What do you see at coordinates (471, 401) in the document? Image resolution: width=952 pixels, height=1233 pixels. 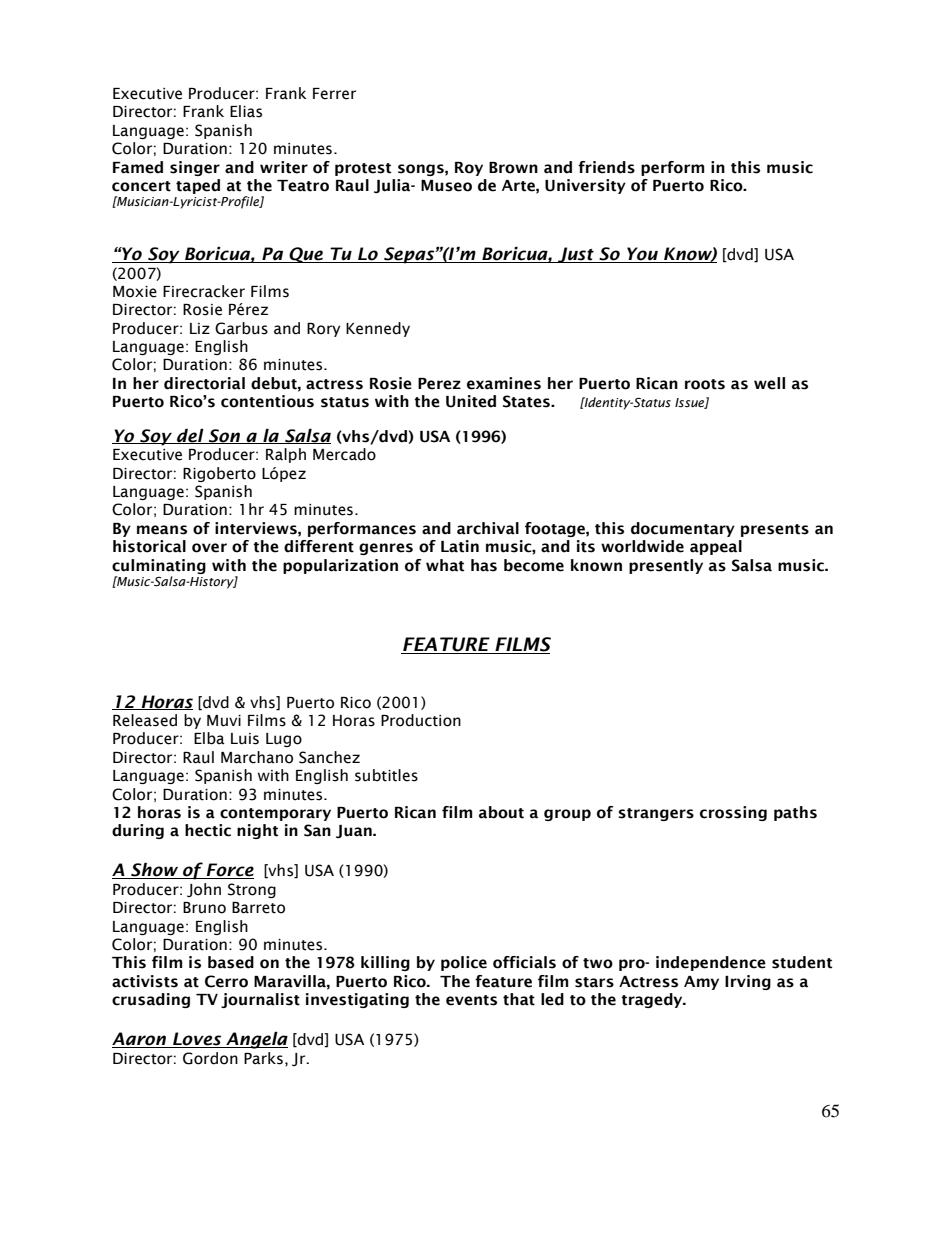 I see `United` at bounding box center [471, 401].
